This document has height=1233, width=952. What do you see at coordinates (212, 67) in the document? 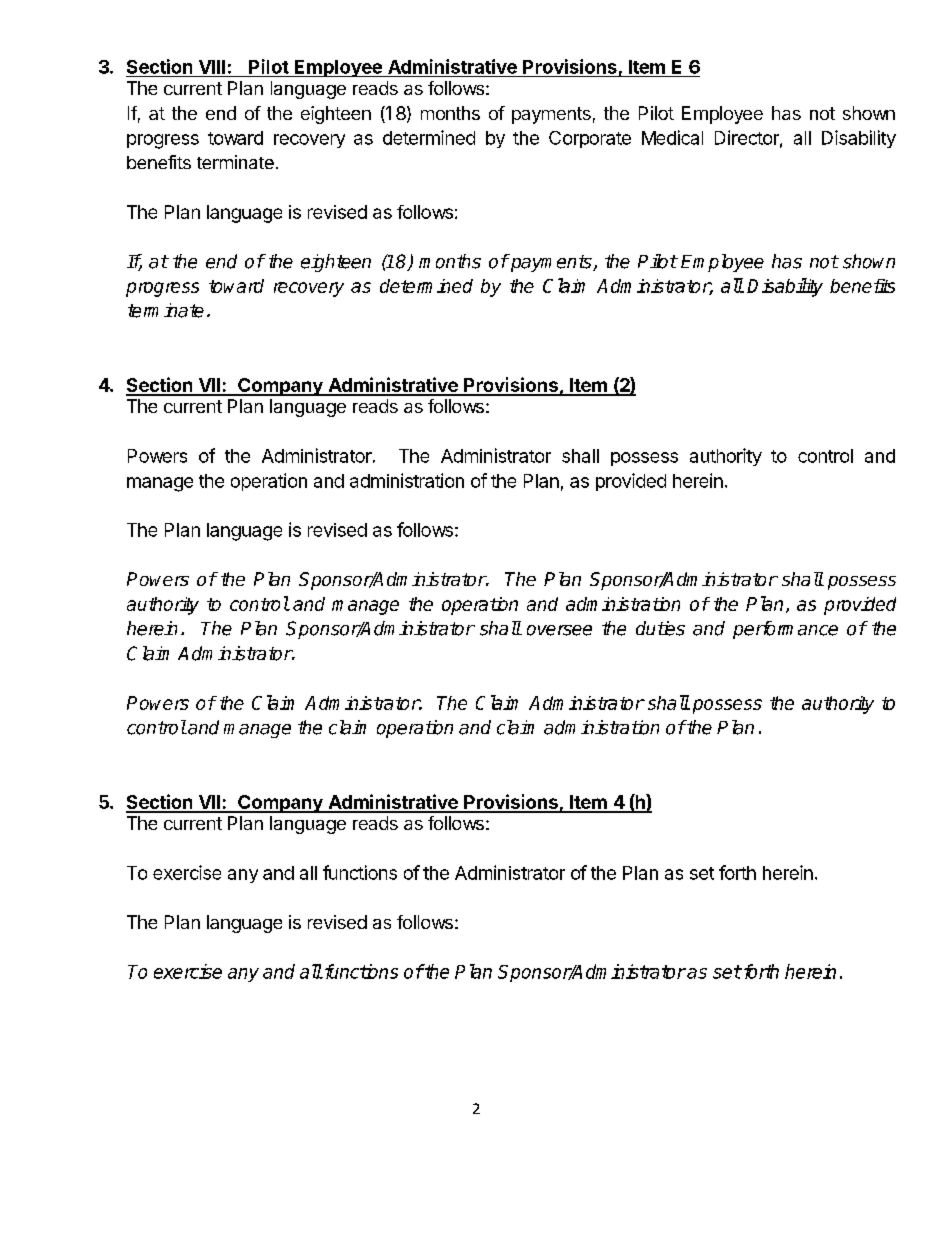
I see `VIII` at bounding box center [212, 67].
